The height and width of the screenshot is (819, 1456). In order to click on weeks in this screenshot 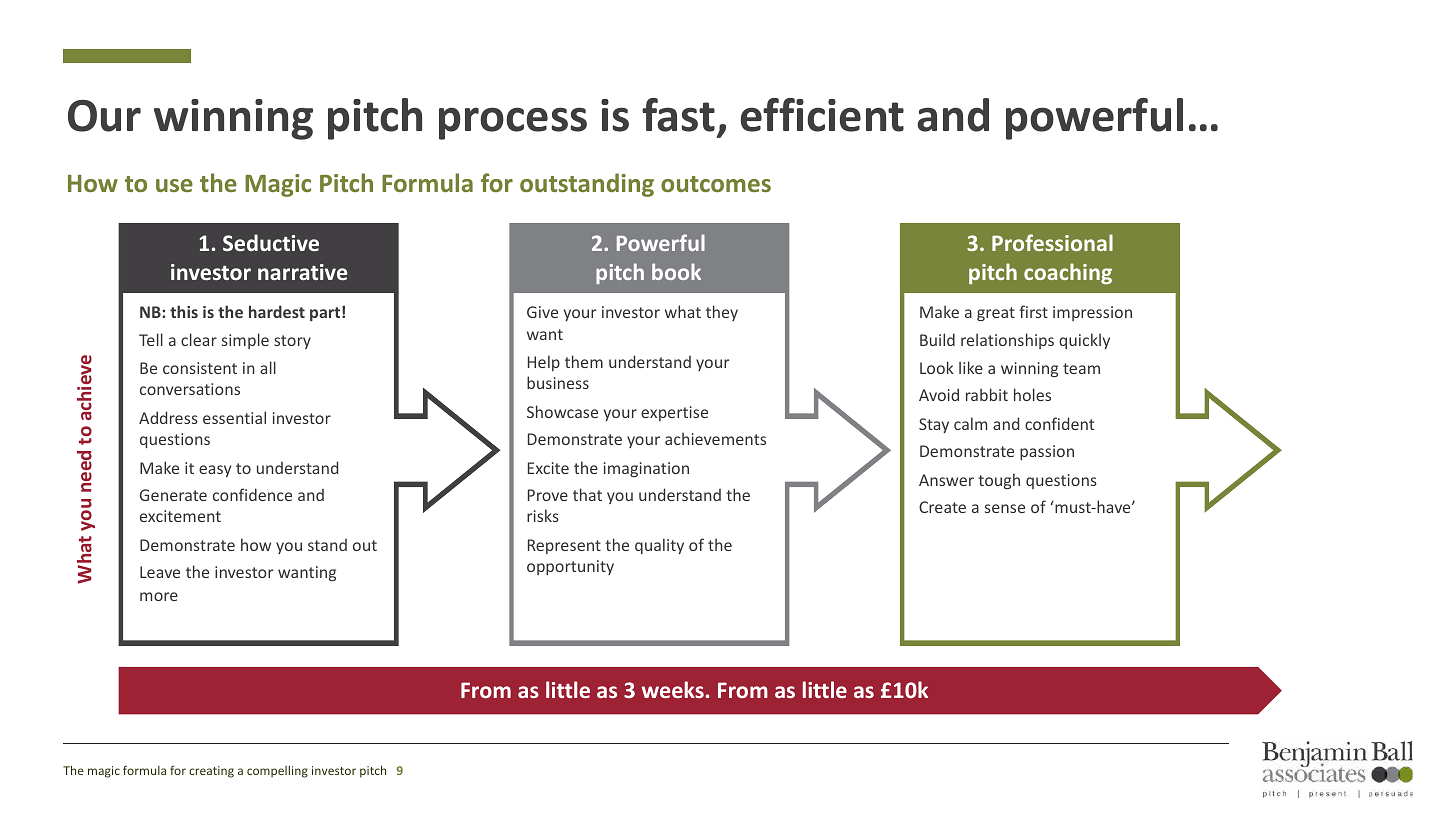, I will do `click(673, 689)`.
